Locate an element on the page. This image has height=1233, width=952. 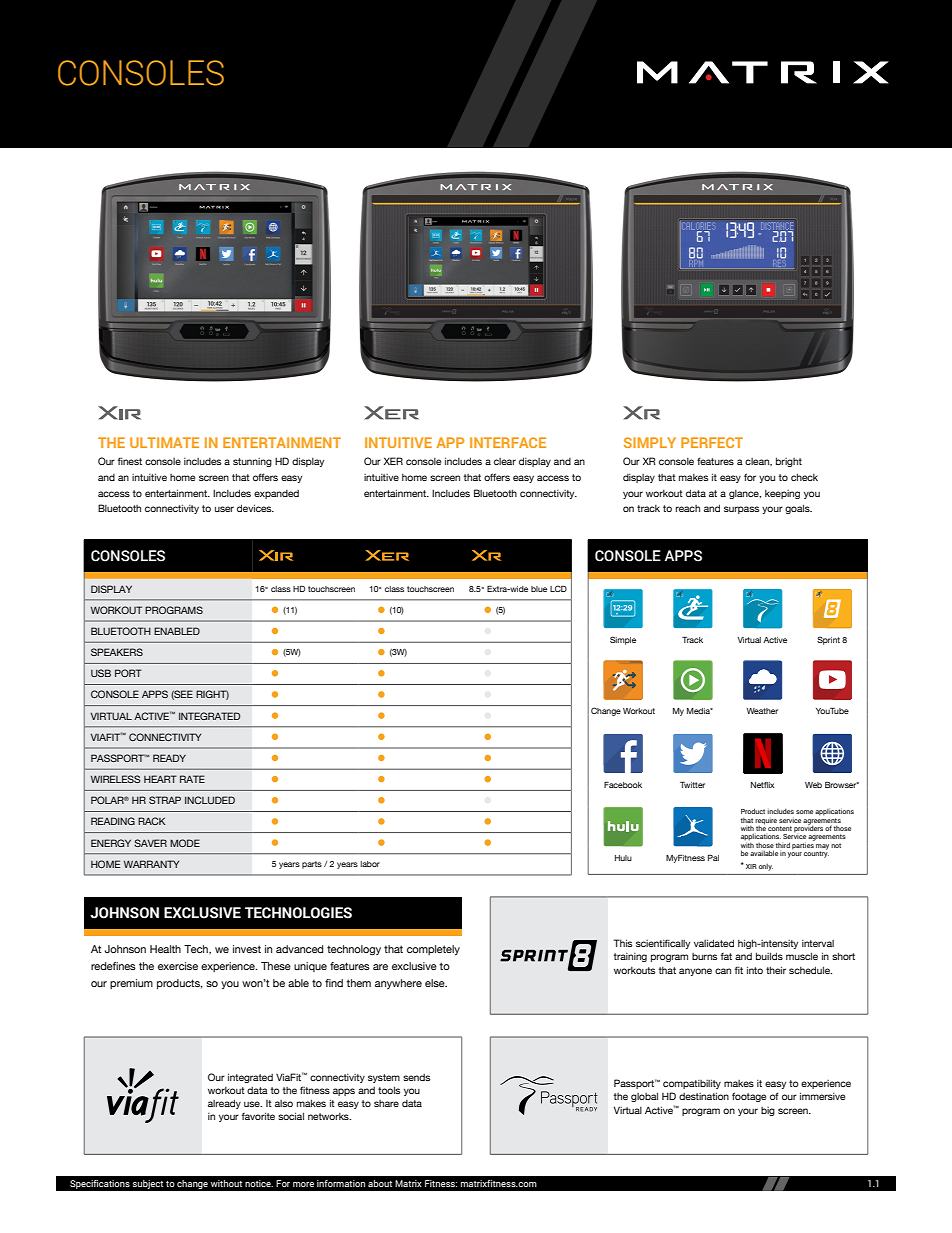
check is located at coordinates (804, 477).
